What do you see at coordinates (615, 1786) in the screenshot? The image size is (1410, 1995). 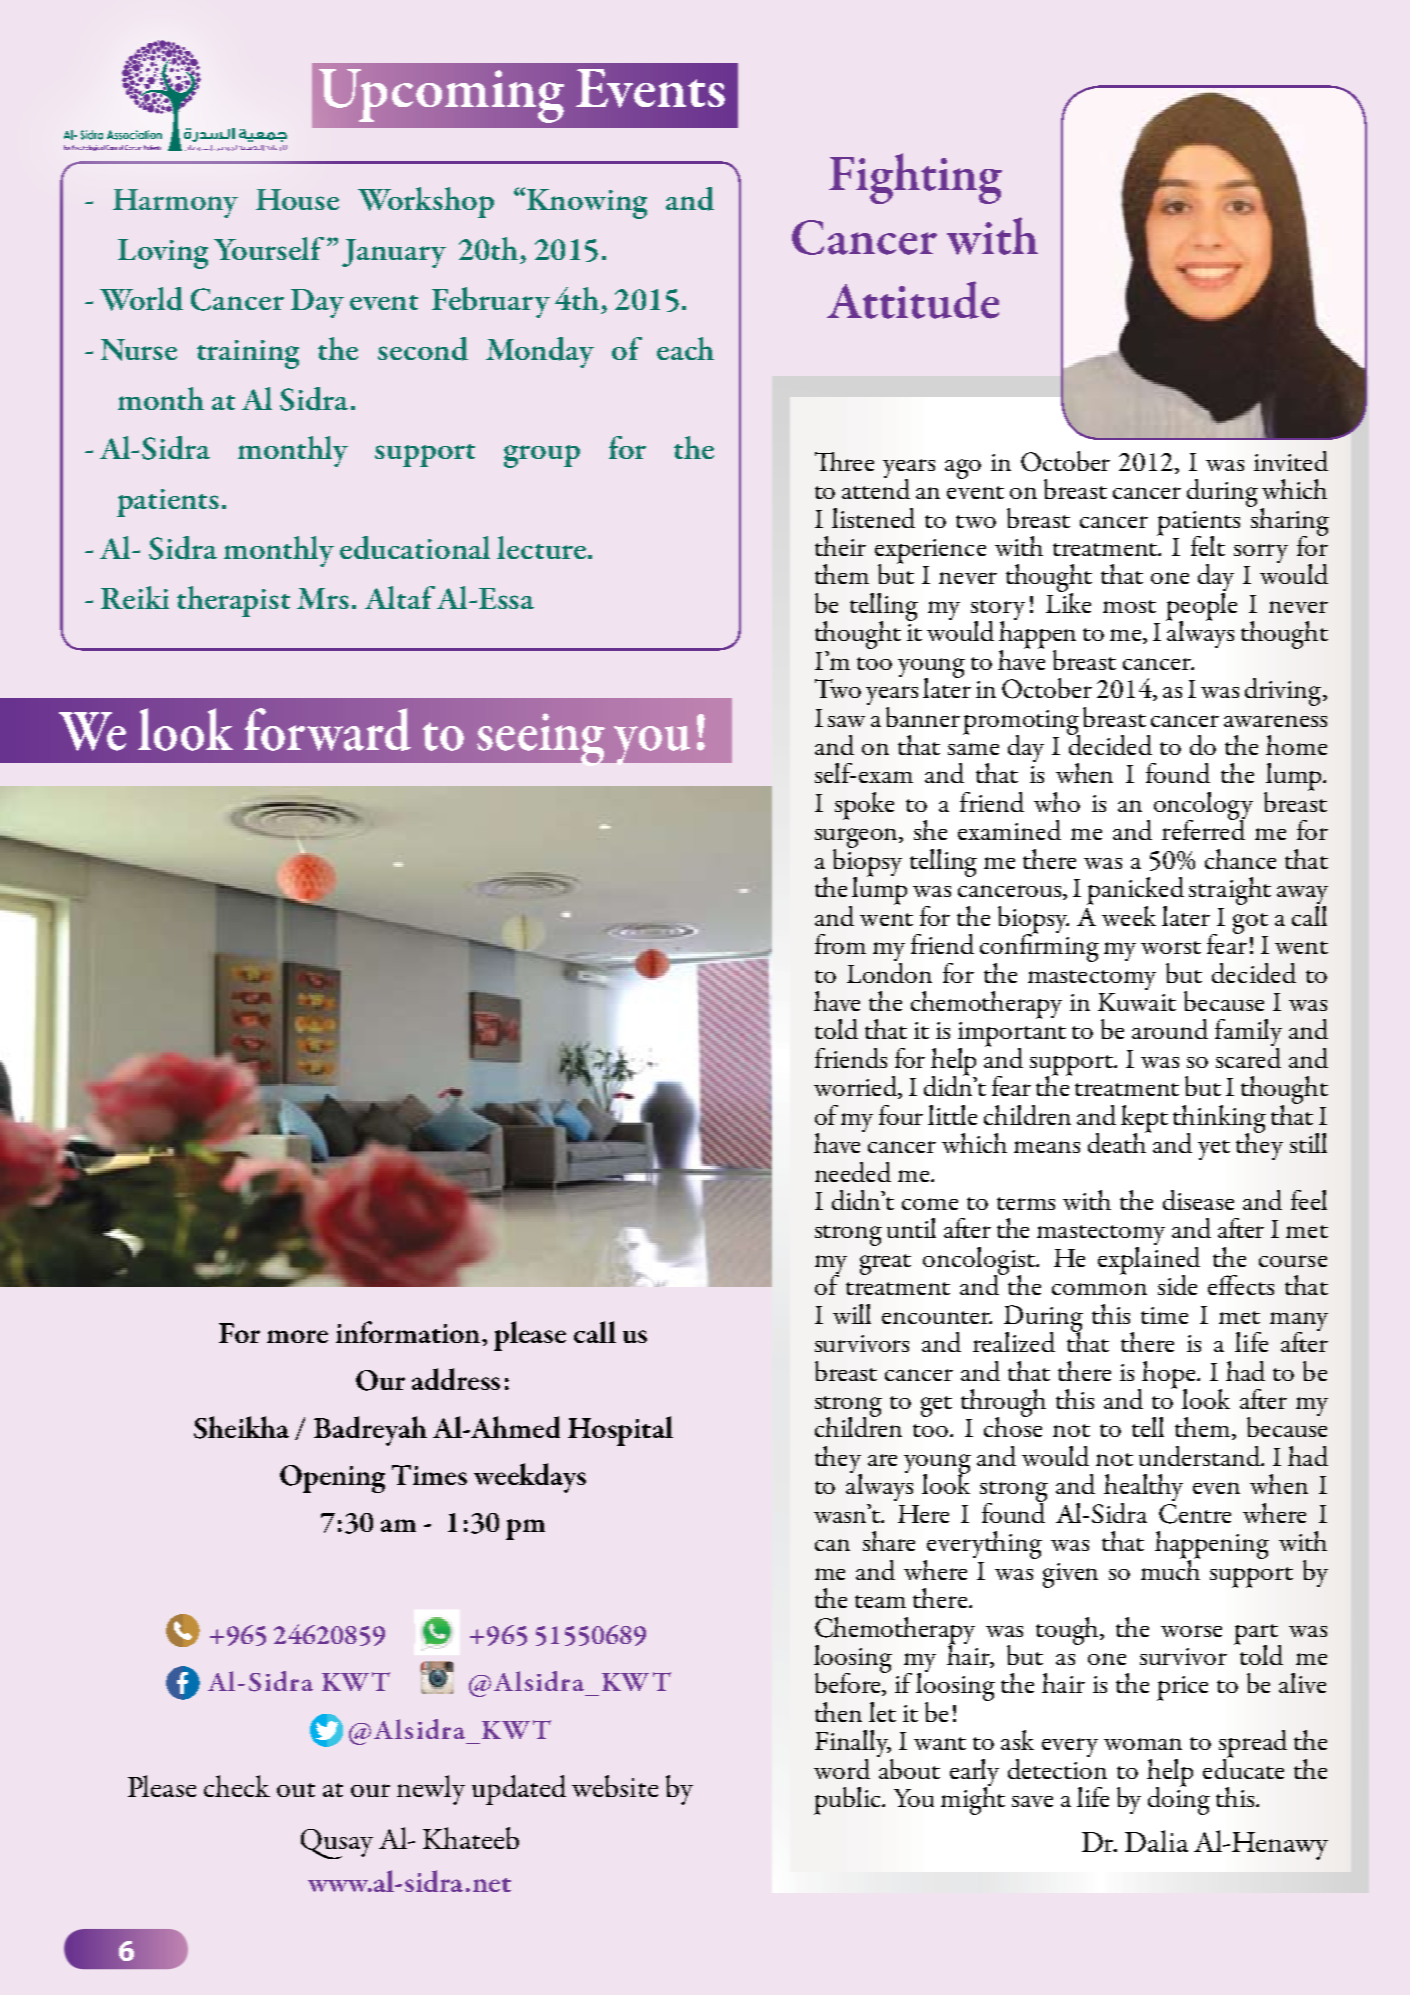 I see `website` at bounding box center [615, 1786].
